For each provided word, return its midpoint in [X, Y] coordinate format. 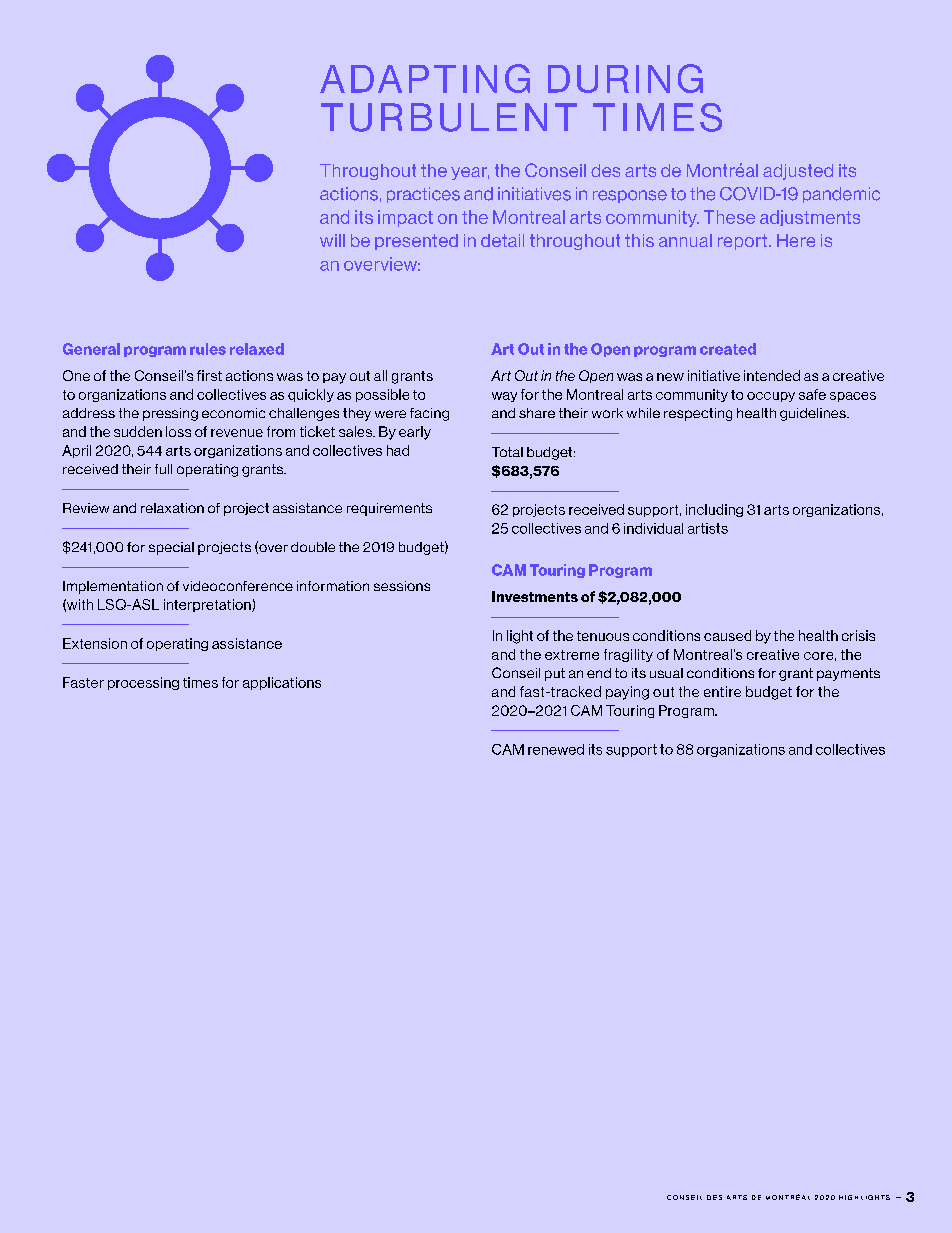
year [470, 173]
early [415, 433]
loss [178, 431]
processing [143, 683]
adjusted [798, 172]
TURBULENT [449, 117]
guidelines [814, 414]
